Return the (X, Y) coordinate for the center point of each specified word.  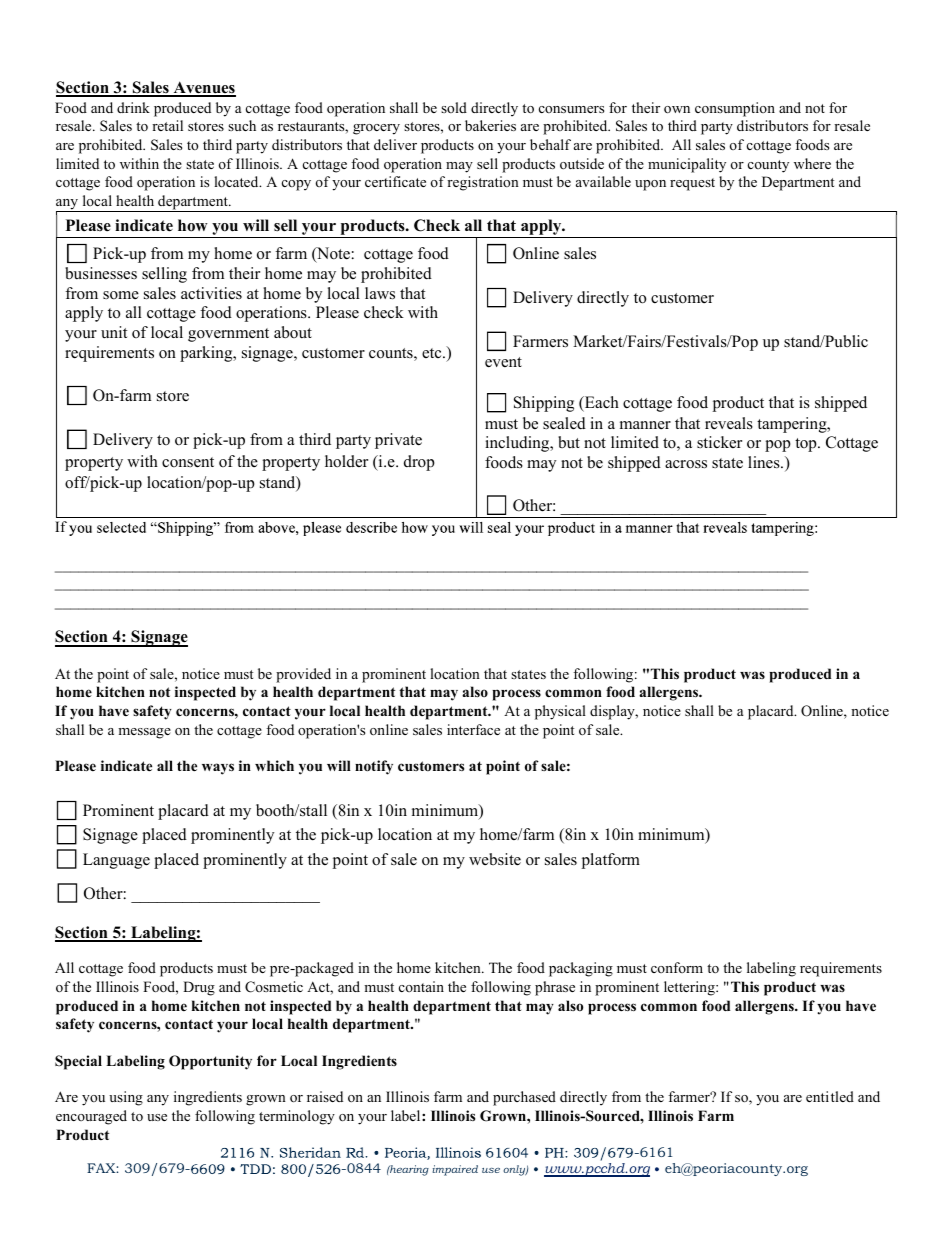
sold (454, 107)
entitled (830, 1096)
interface (473, 729)
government (228, 335)
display (613, 712)
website (495, 859)
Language (116, 861)
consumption (735, 109)
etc (433, 353)
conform (677, 967)
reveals (729, 423)
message (144, 733)
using (126, 1098)
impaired (455, 1170)
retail (167, 125)
